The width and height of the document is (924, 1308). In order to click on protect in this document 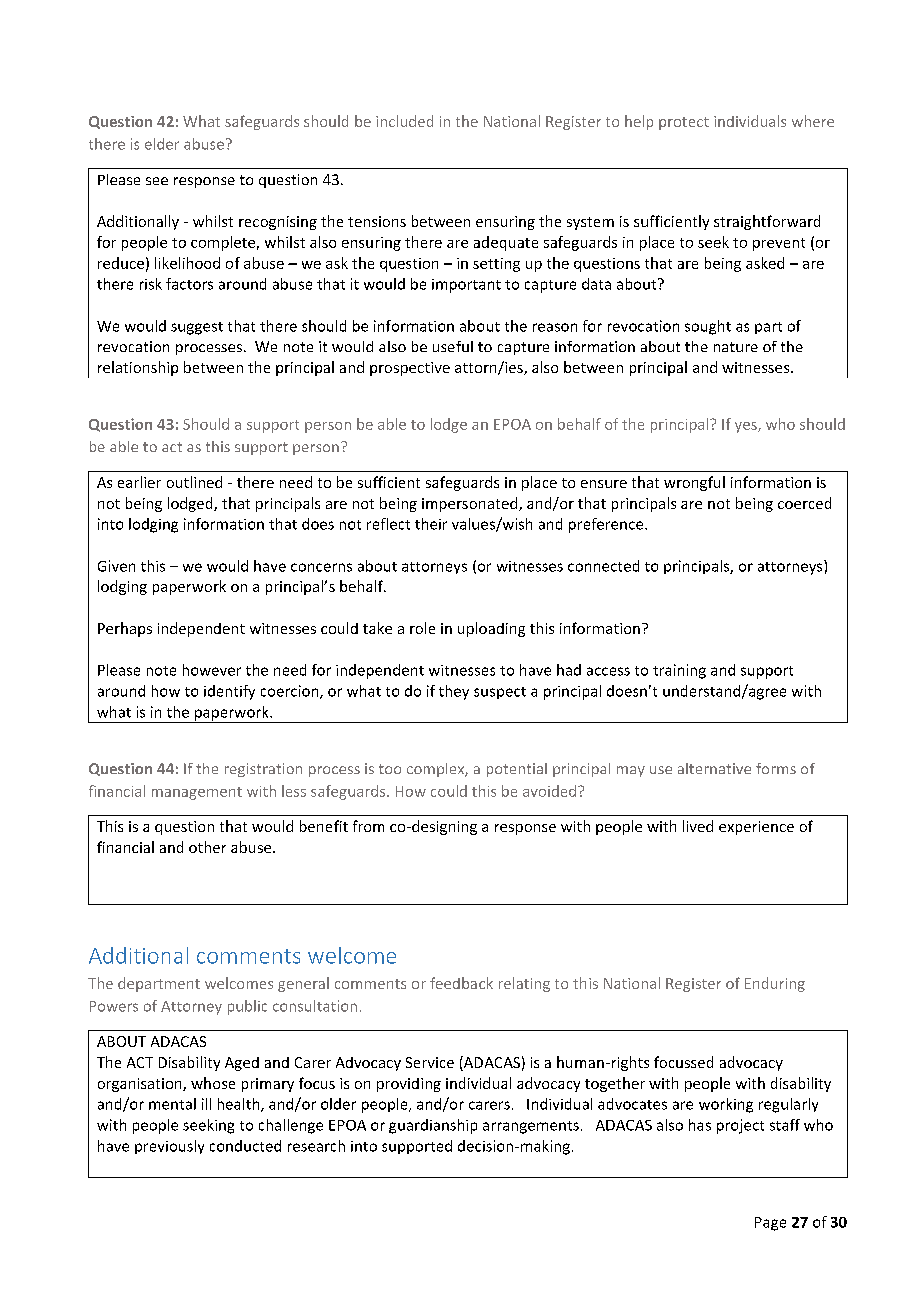, I will do `click(684, 123)`.
